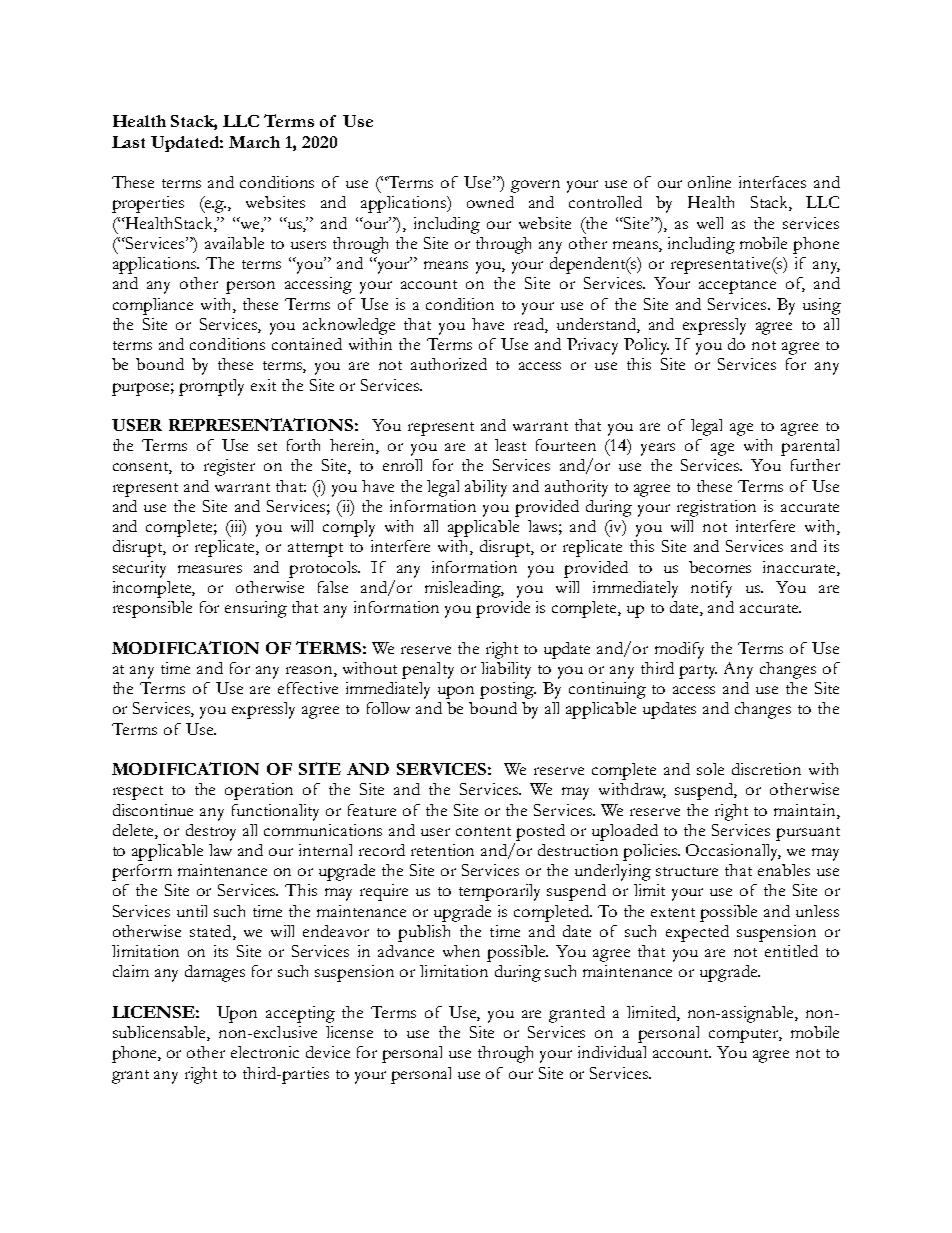 This document has width=952, height=1233. I want to click on when, so click(461, 951).
